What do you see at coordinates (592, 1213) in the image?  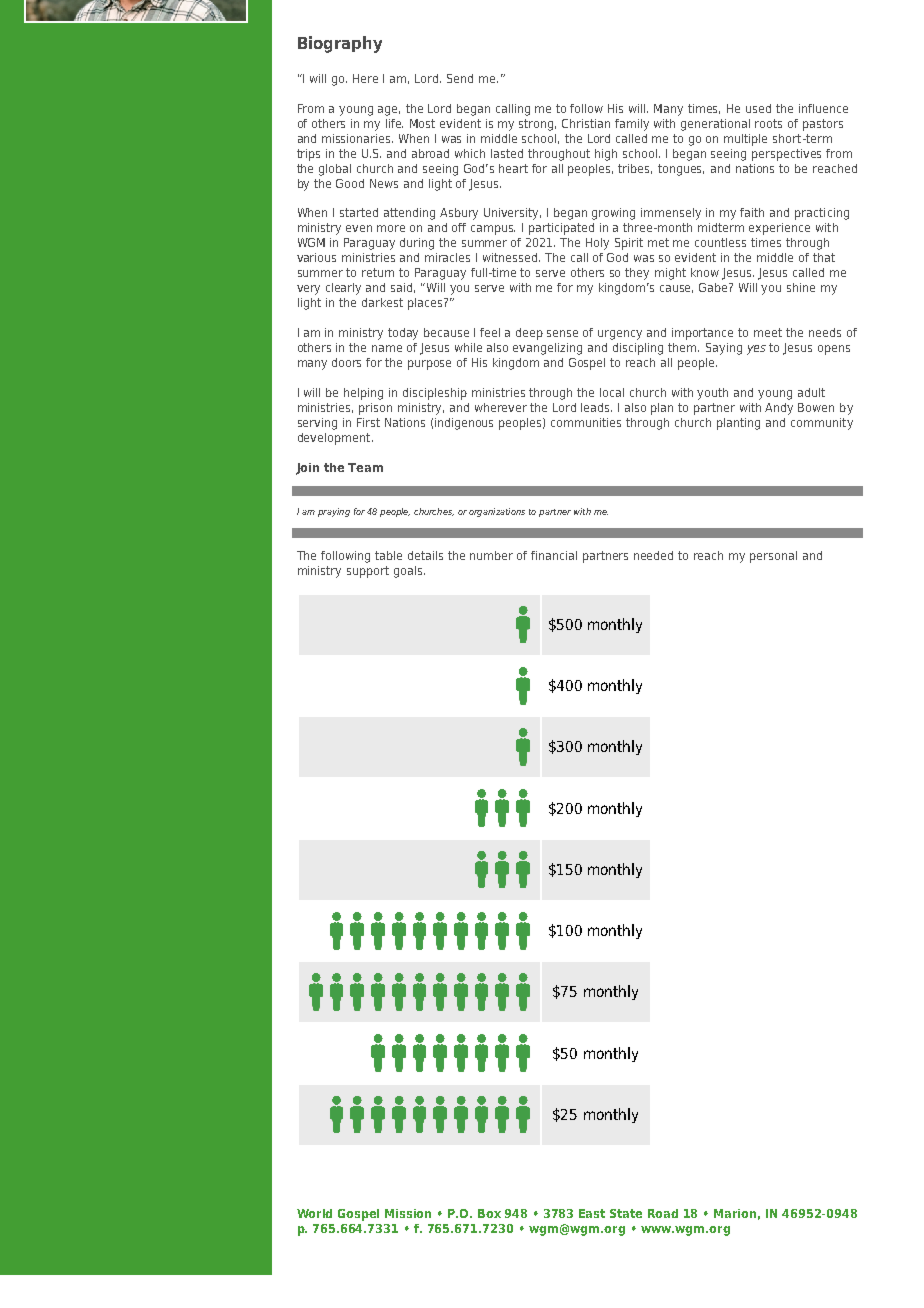 I see `East` at bounding box center [592, 1213].
